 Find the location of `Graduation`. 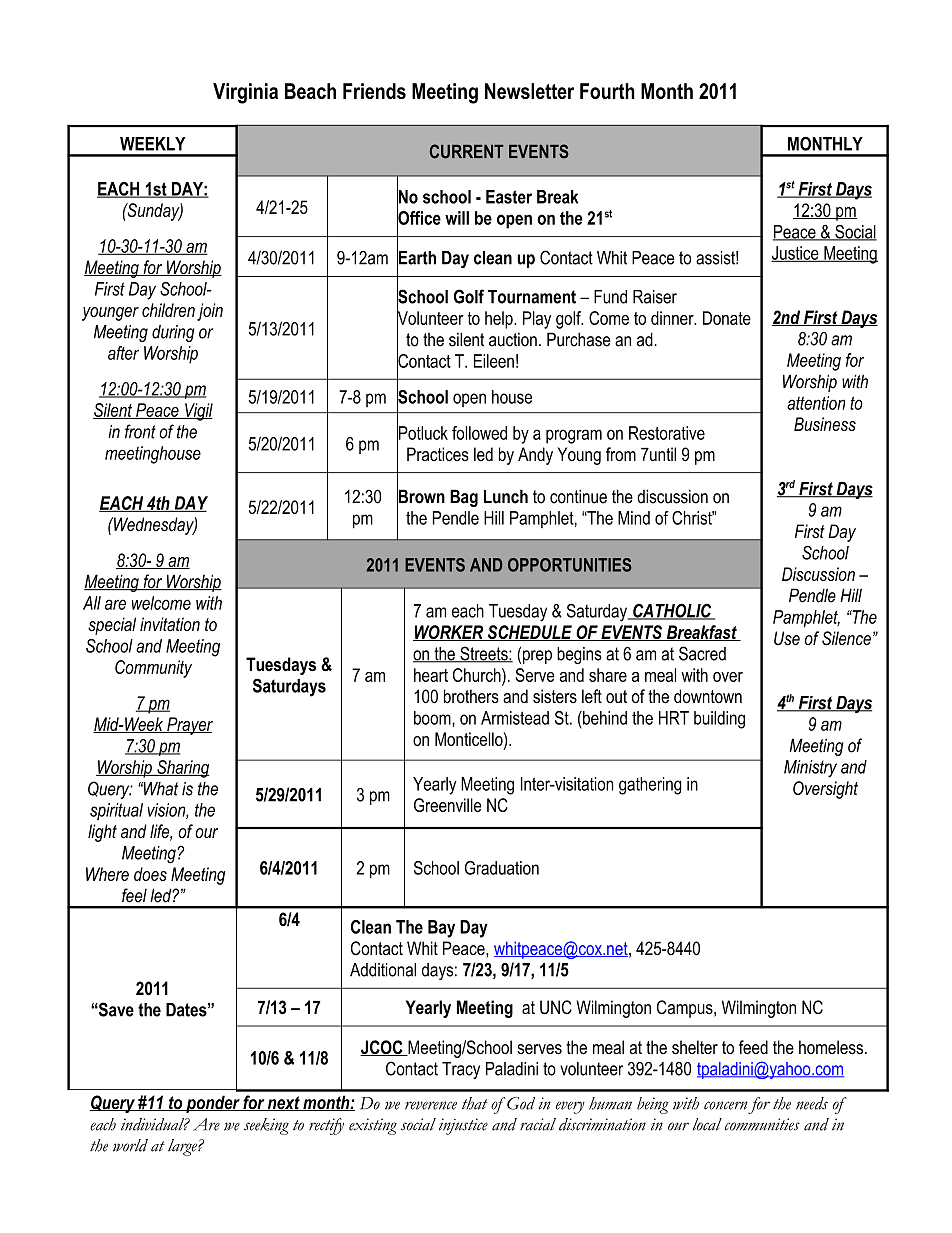

Graduation is located at coordinates (502, 868).
